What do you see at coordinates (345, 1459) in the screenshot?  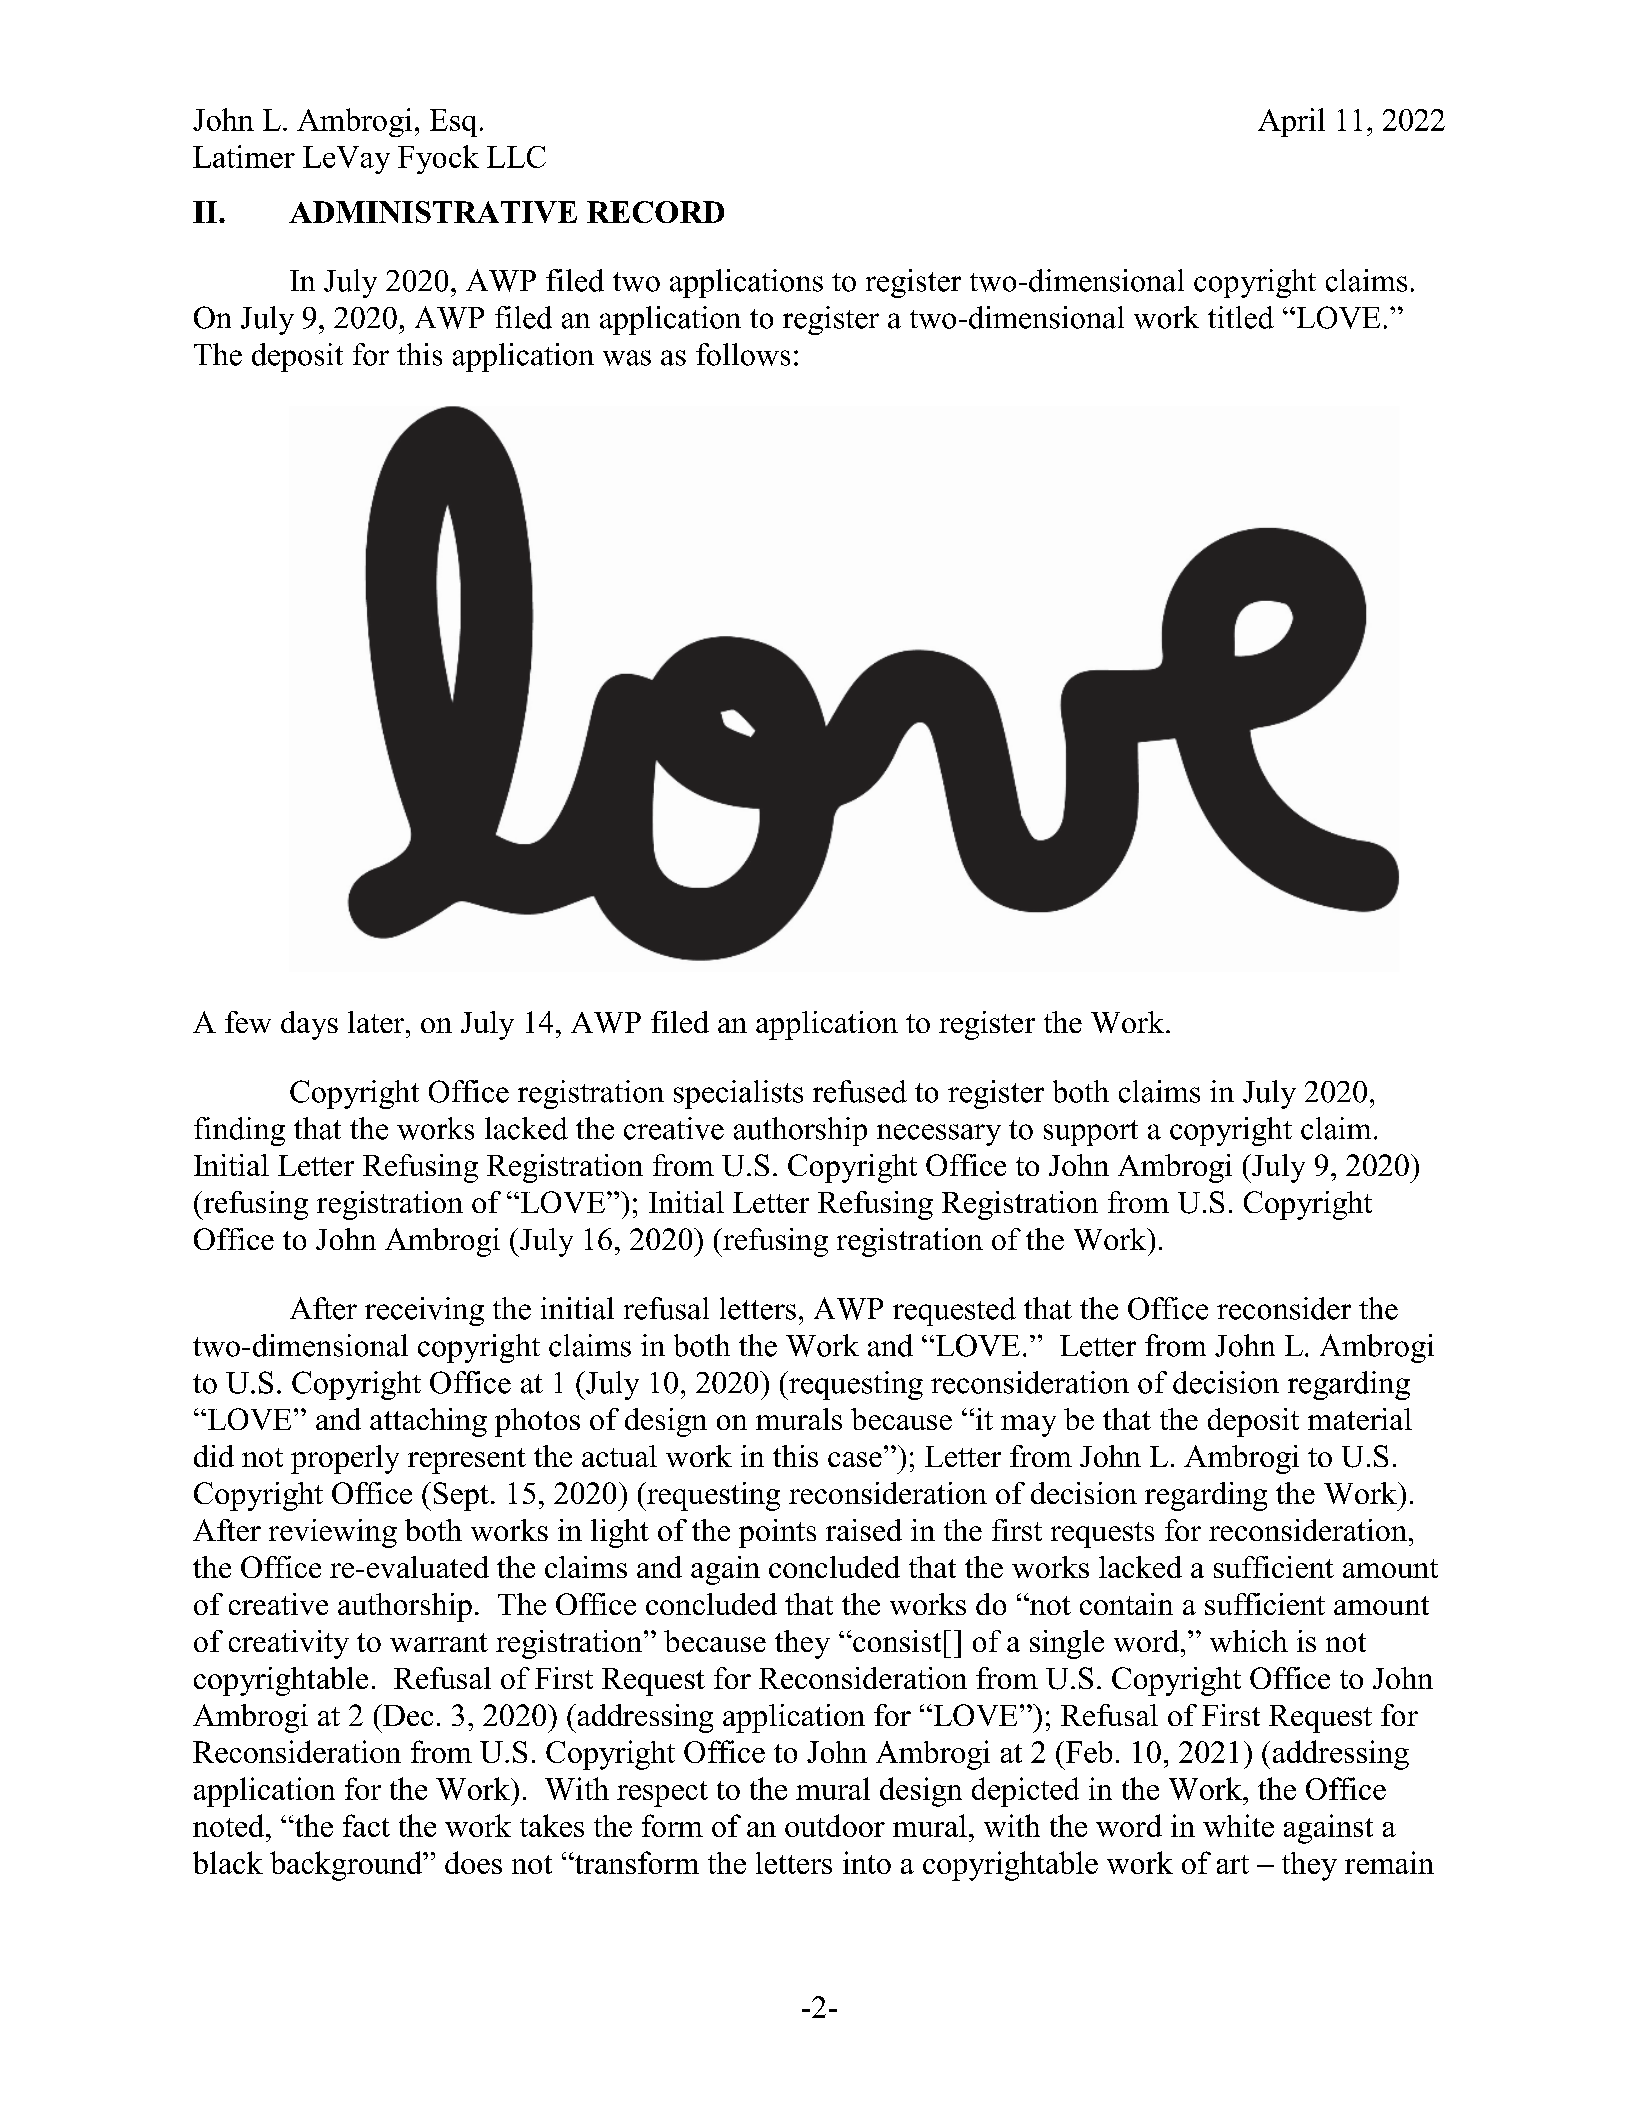 I see `properly` at bounding box center [345, 1459].
